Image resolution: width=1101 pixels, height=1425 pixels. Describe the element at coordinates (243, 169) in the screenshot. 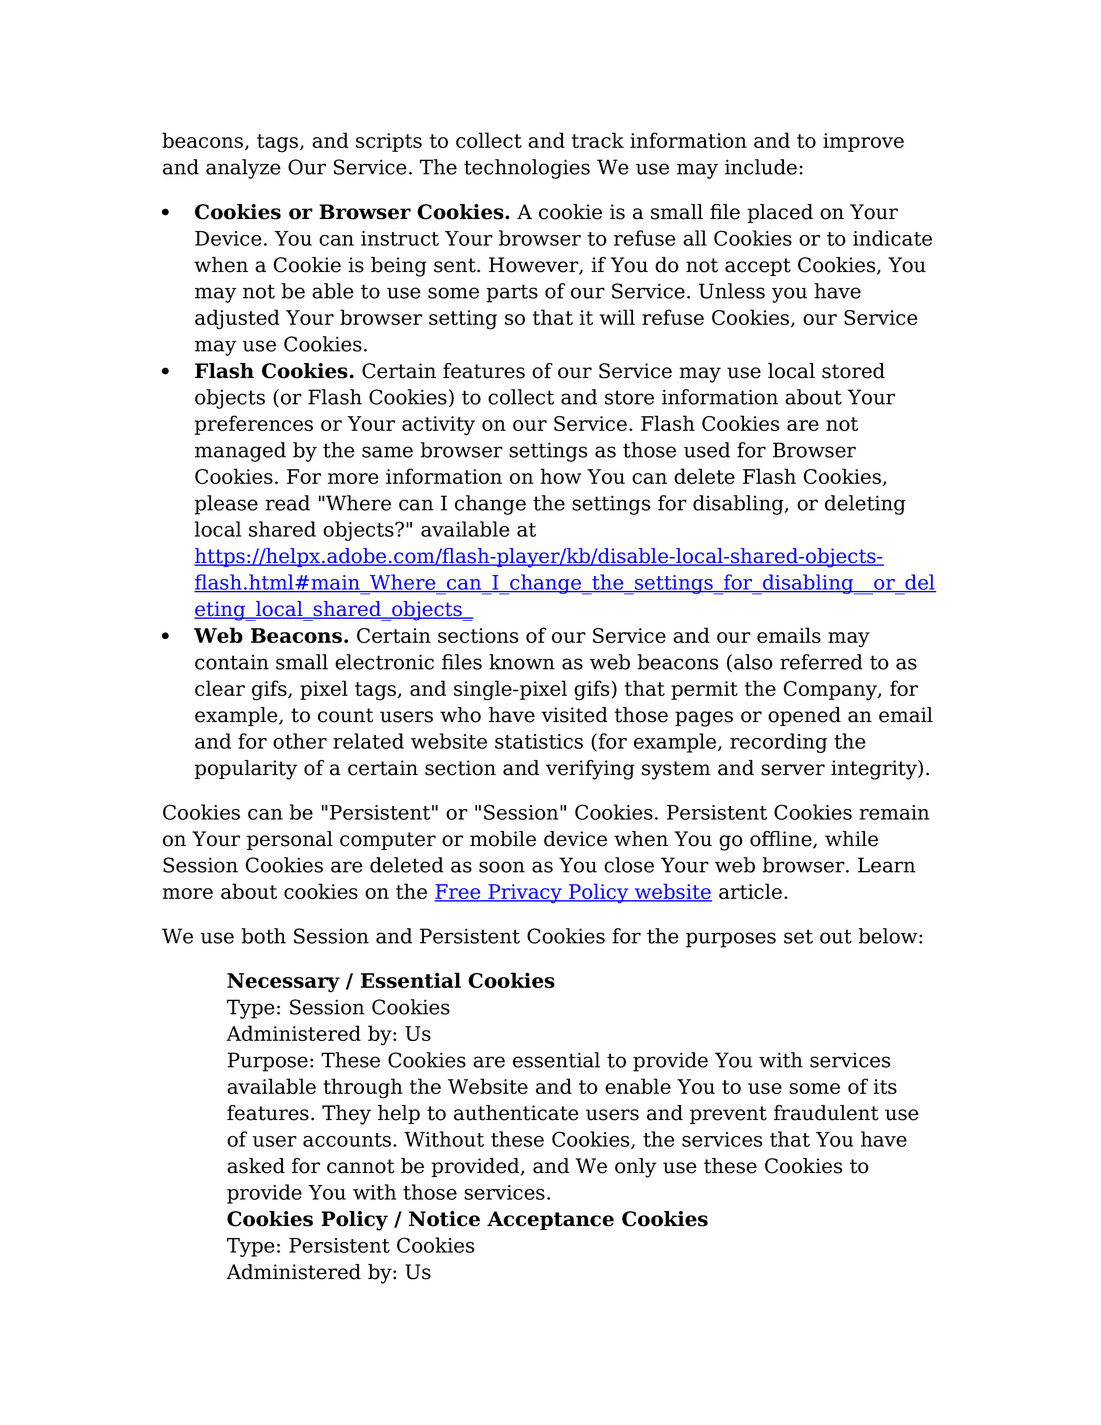

I see `analyze` at that location.
